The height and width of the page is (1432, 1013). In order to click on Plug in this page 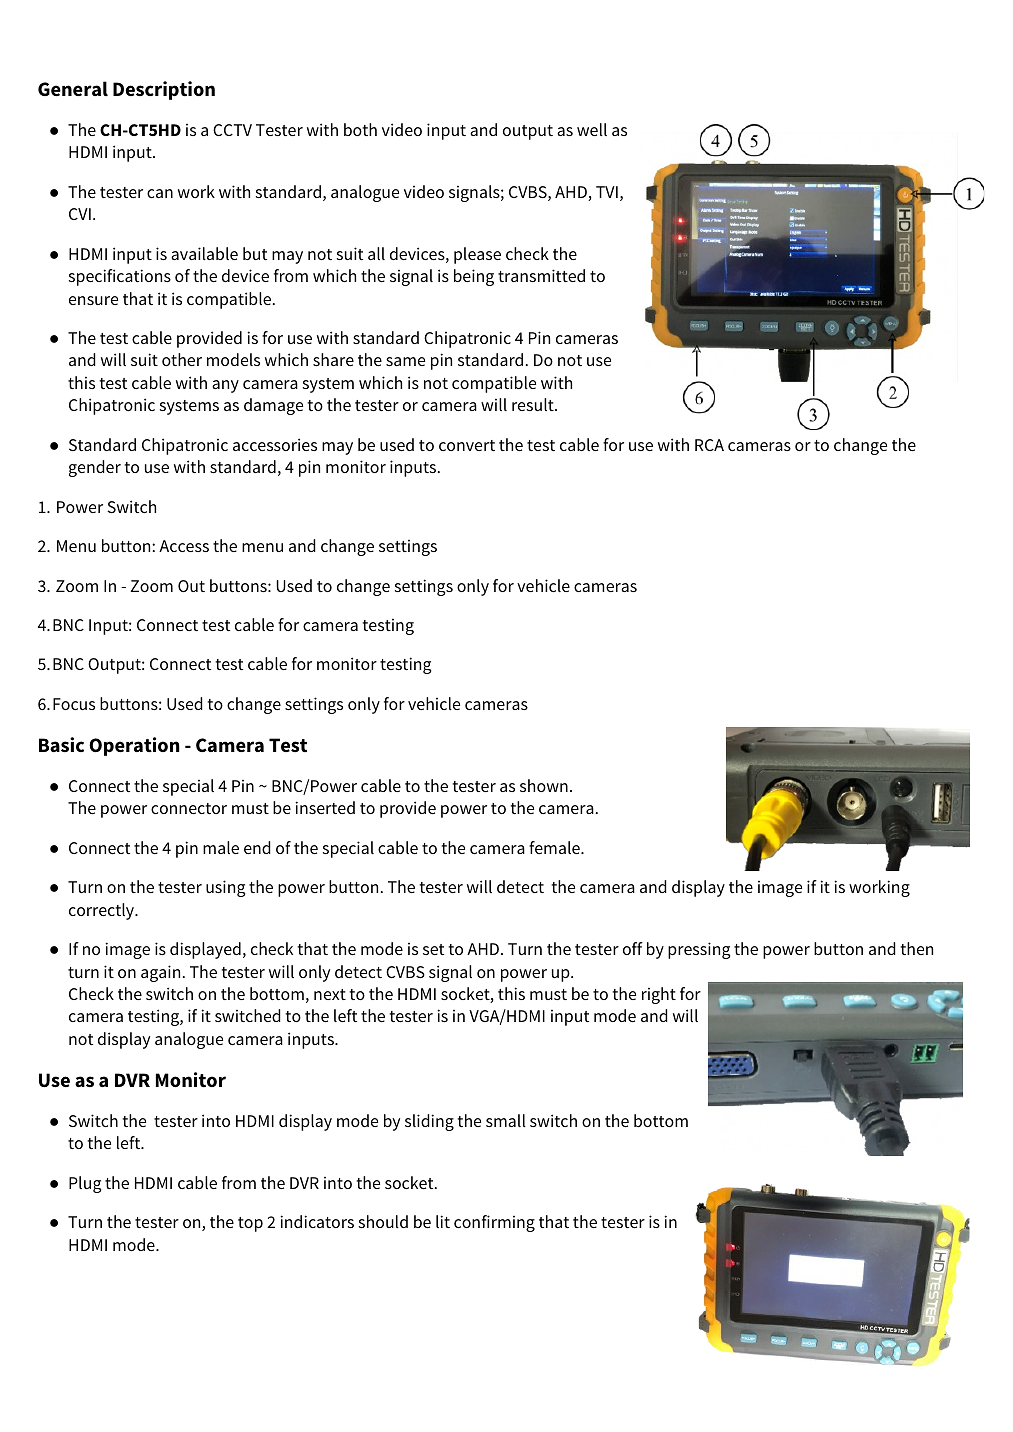, I will do `click(85, 1184)`.
